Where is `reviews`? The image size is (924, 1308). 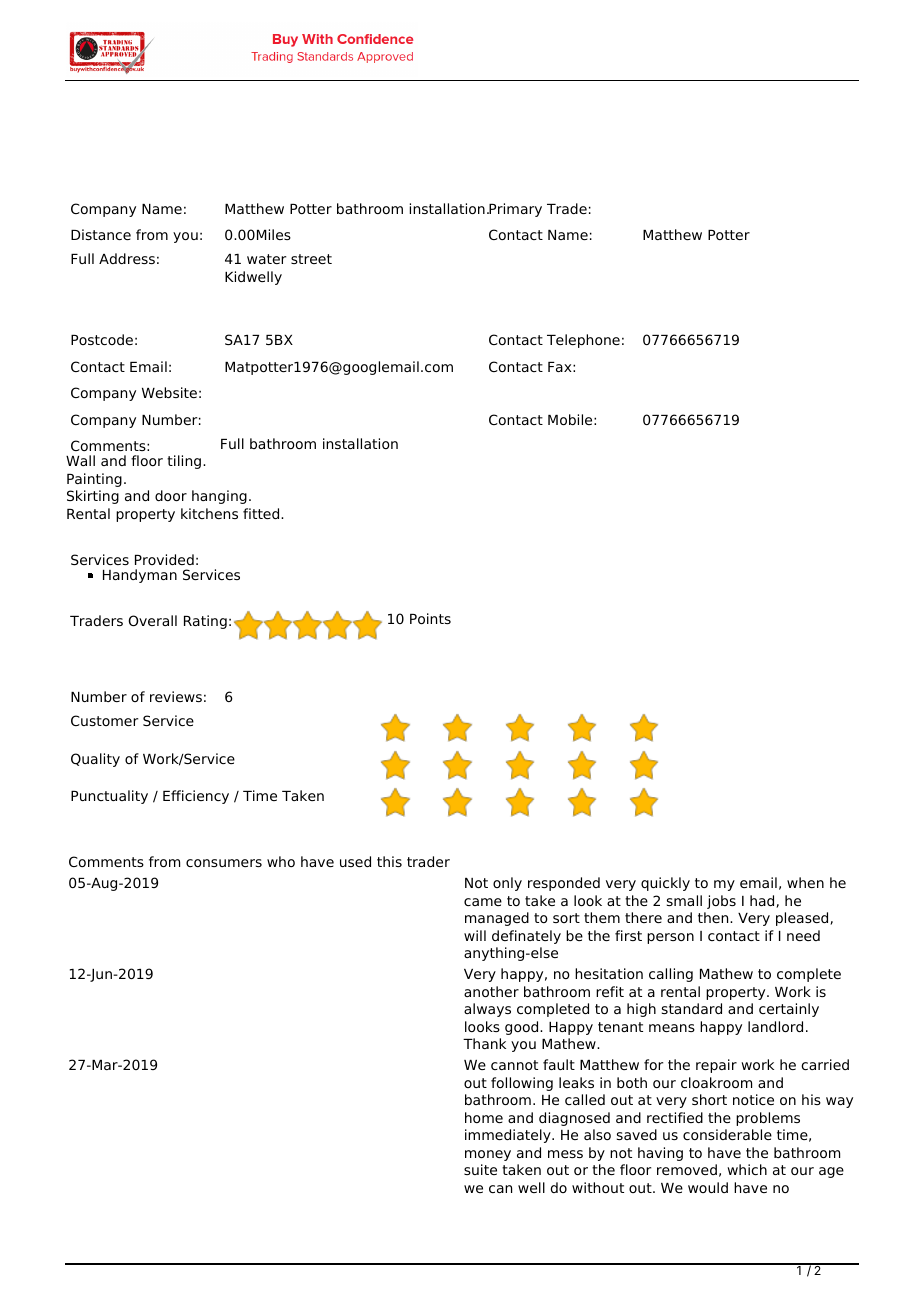
reviews is located at coordinates (176, 696).
